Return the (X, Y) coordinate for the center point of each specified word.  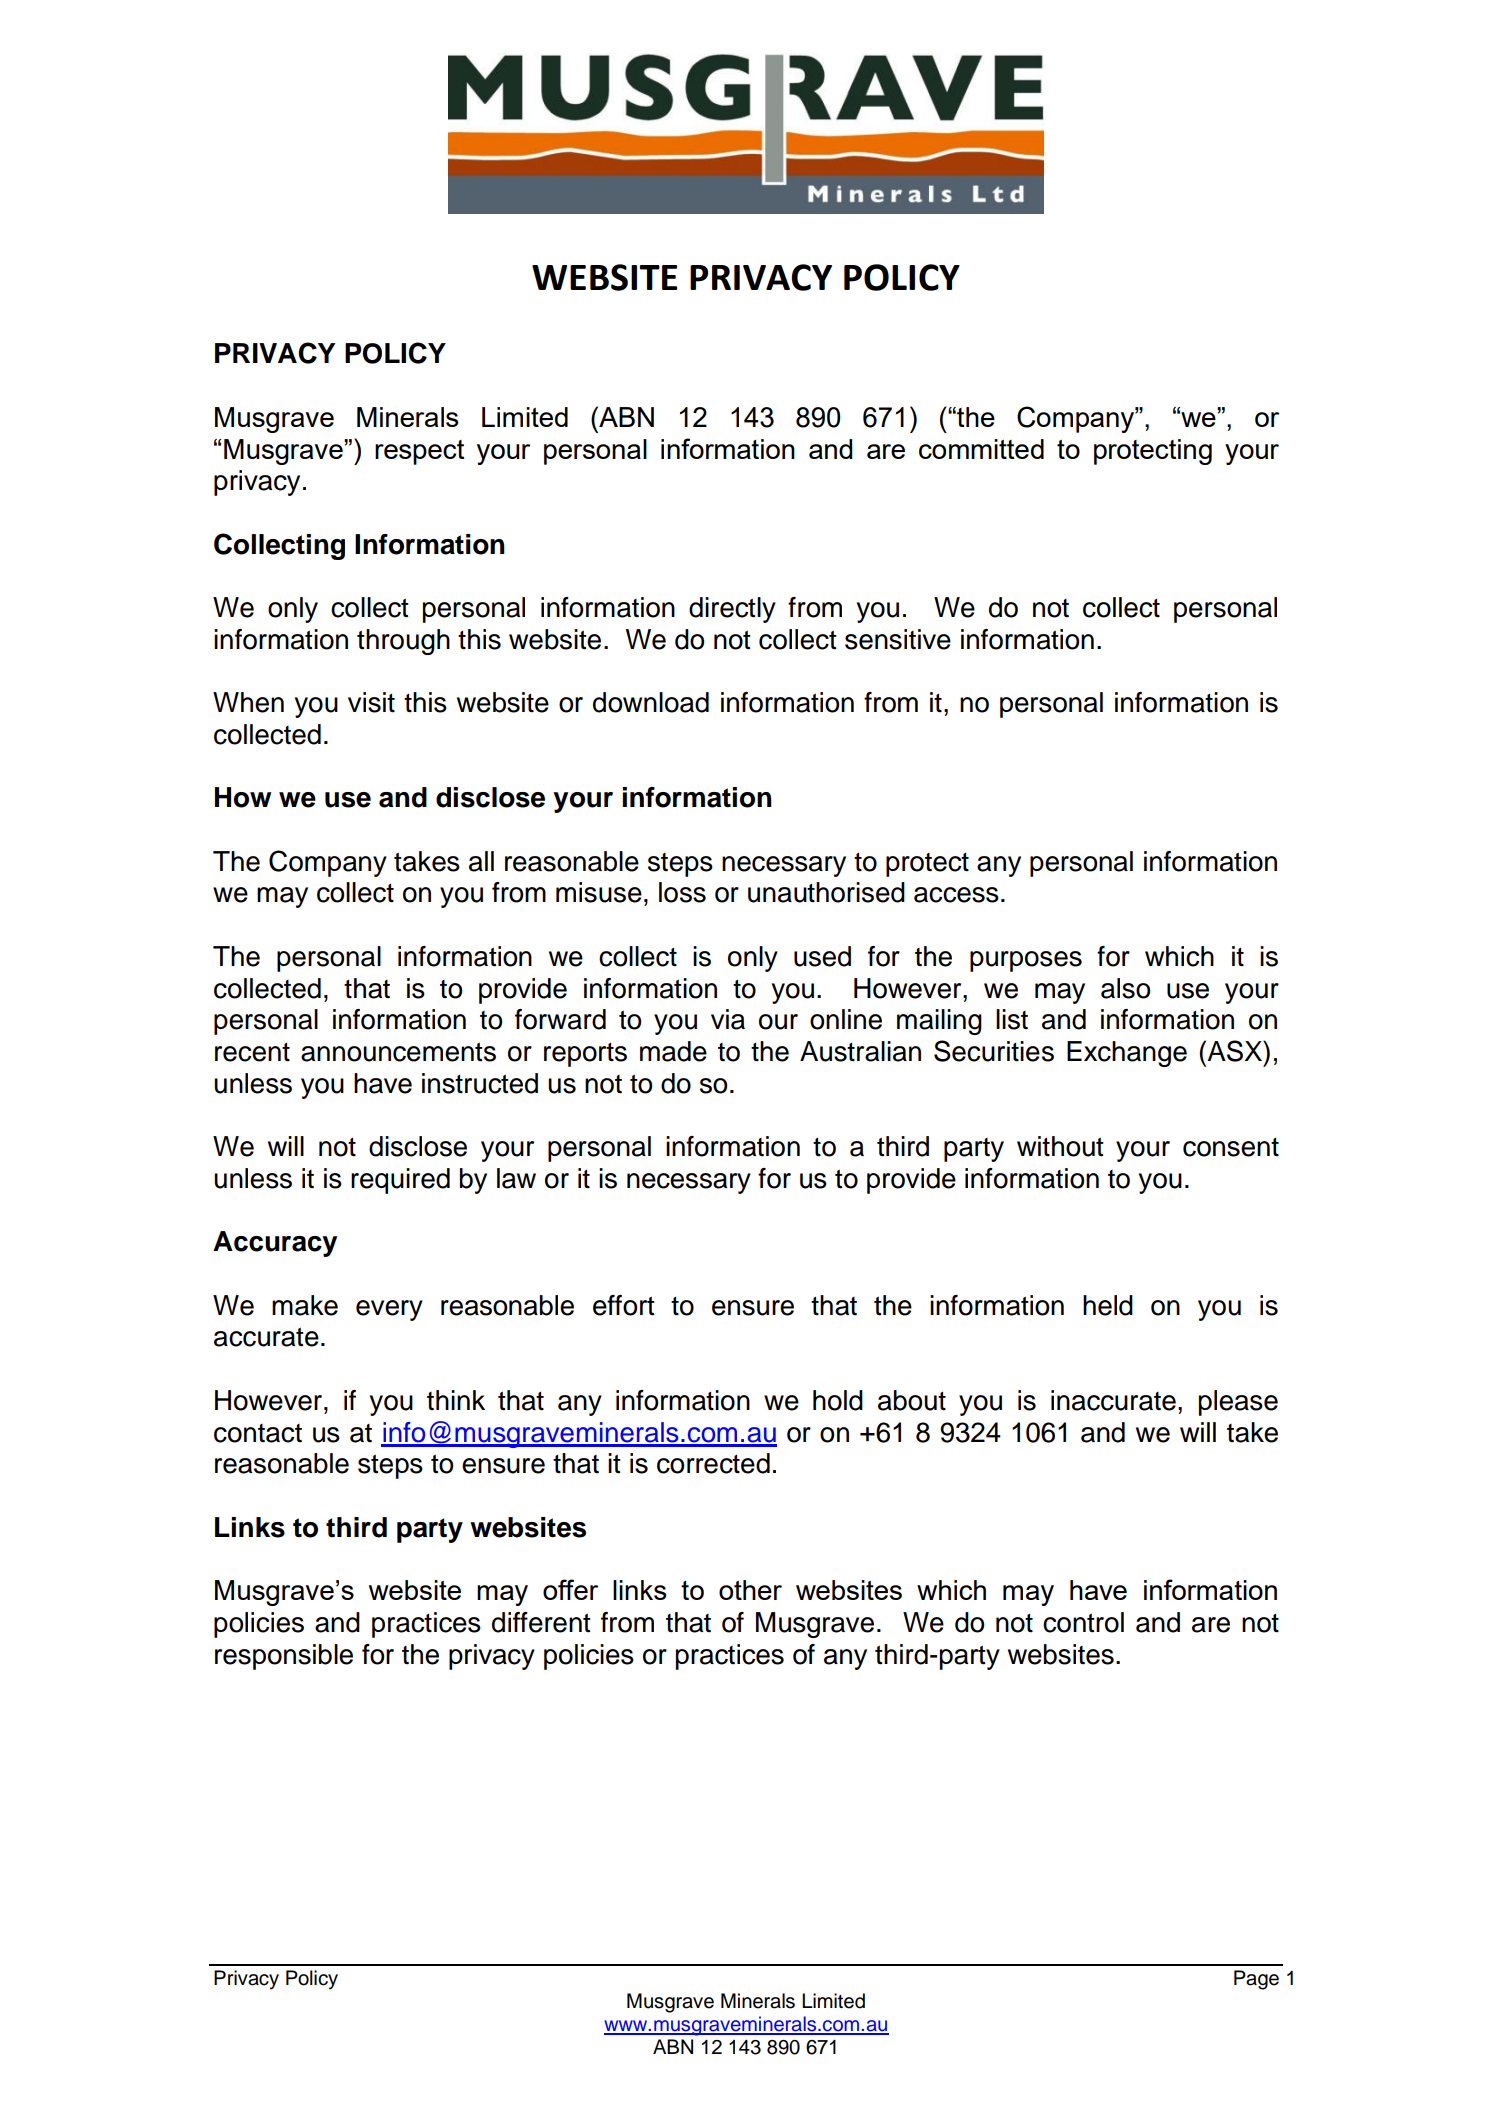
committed (981, 449)
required (400, 1181)
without (1060, 1146)
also (1125, 988)
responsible (284, 1657)
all (481, 861)
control (1083, 1622)
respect (420, 452)
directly (732, 610)
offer (570, 1589)
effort (624, 1305)
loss (682, 892)
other (750, 1590)
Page (1256, 1980)
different (541, 1622)
